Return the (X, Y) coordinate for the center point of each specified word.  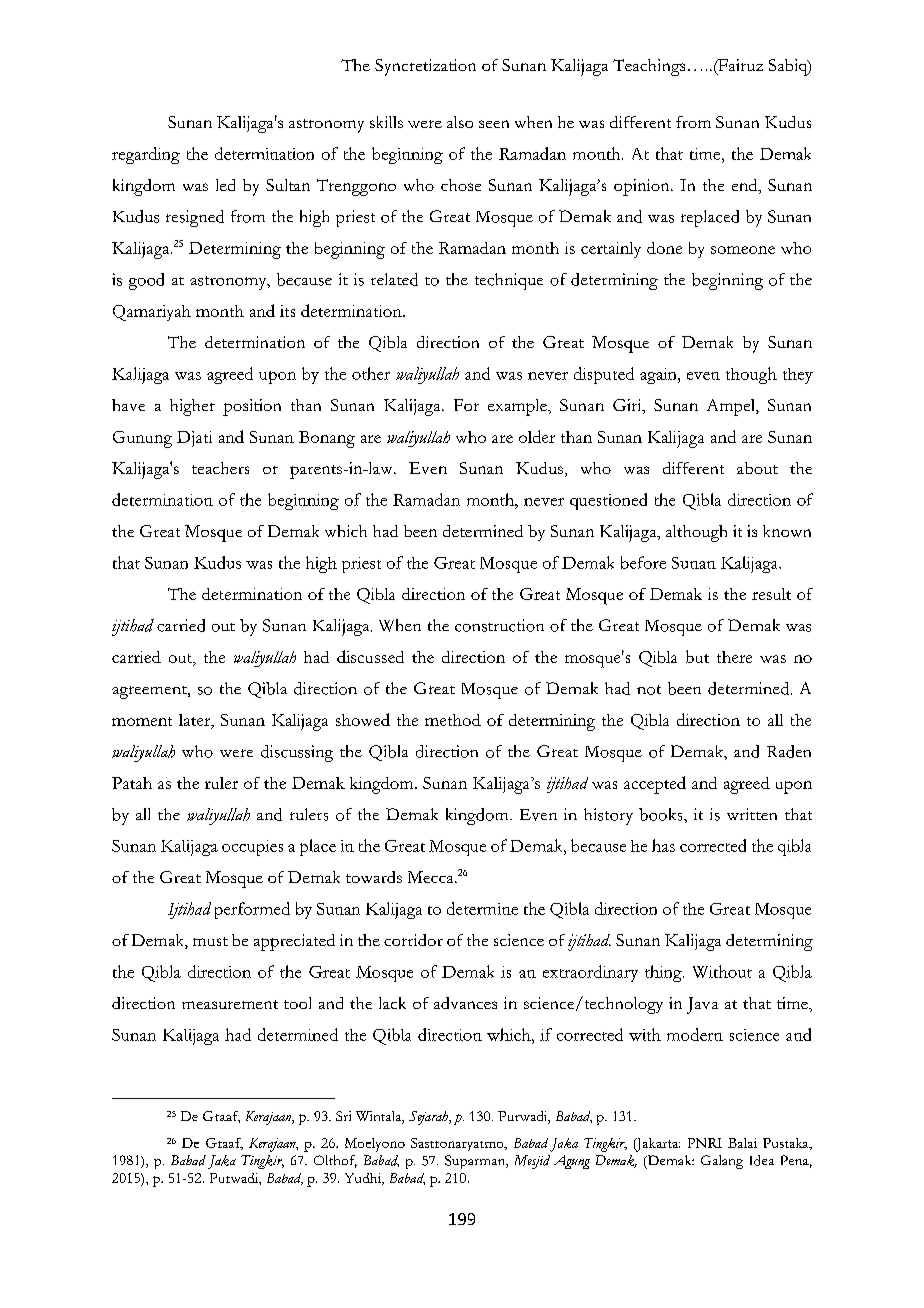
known (787, 531)
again (659, 376)
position (252, 407)
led (225, 185)
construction (499, 625)
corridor (413, 940)
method (453, 720)
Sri (343, 1116)
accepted (655, 785)
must (210, 941)
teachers (220, 468)
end (746, 186)
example (518, 407)
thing (664, 973)
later (196, 721)
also (460, 122)
